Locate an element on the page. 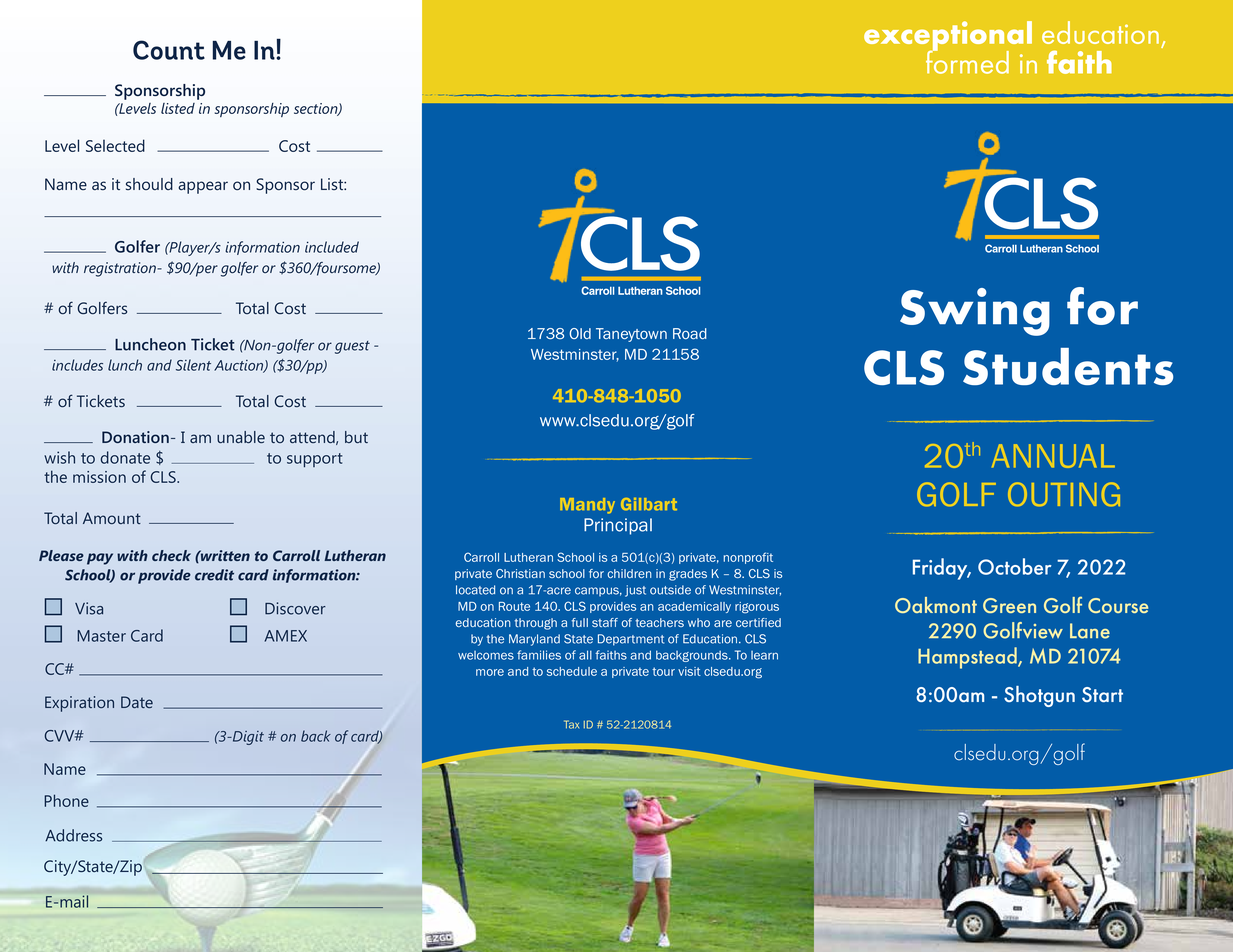 The image size is (1233, 952). ANNUAL is located at coordinates (1053, 456).
